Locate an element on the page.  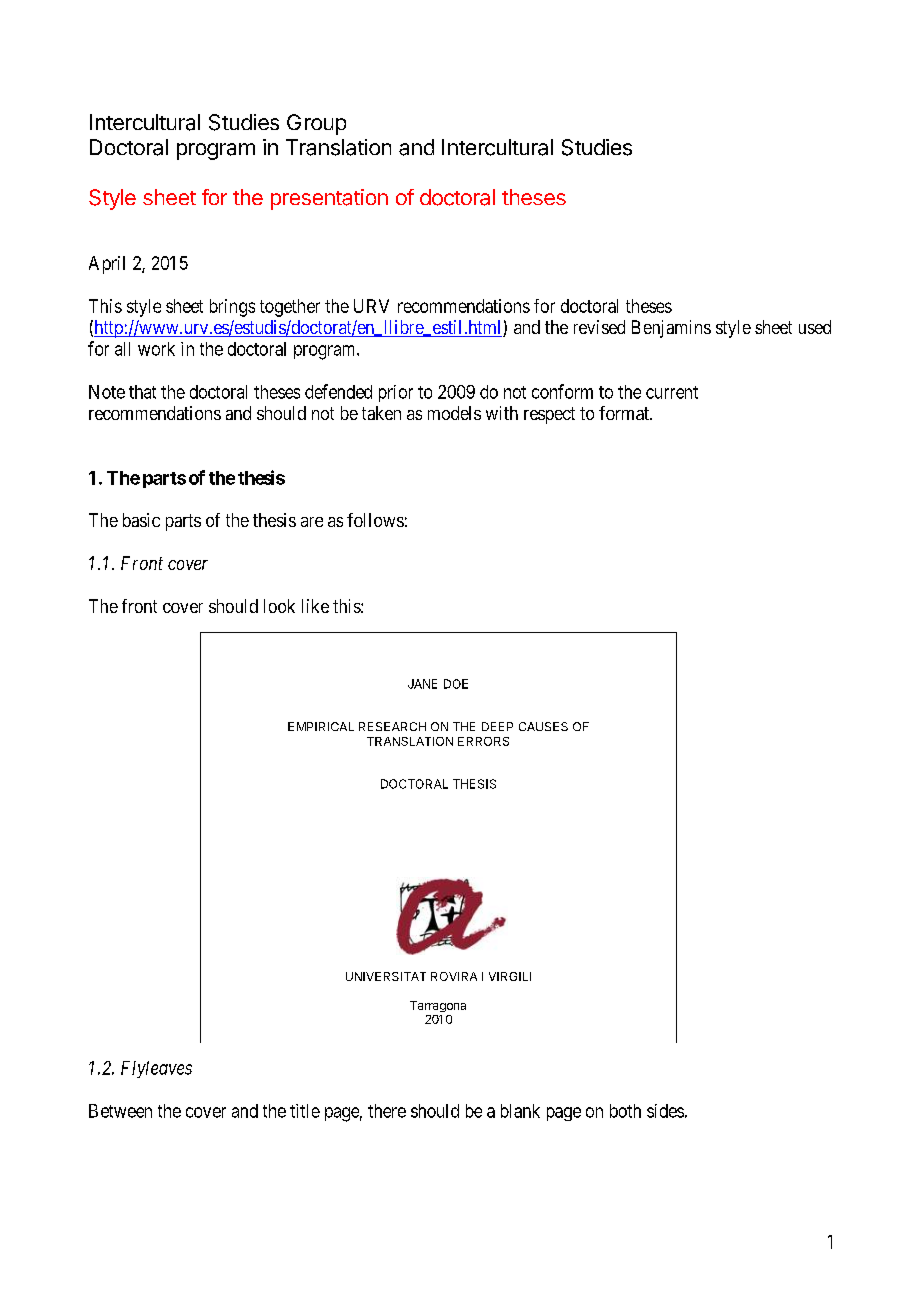
Group is located at coordinates (316, 124).
